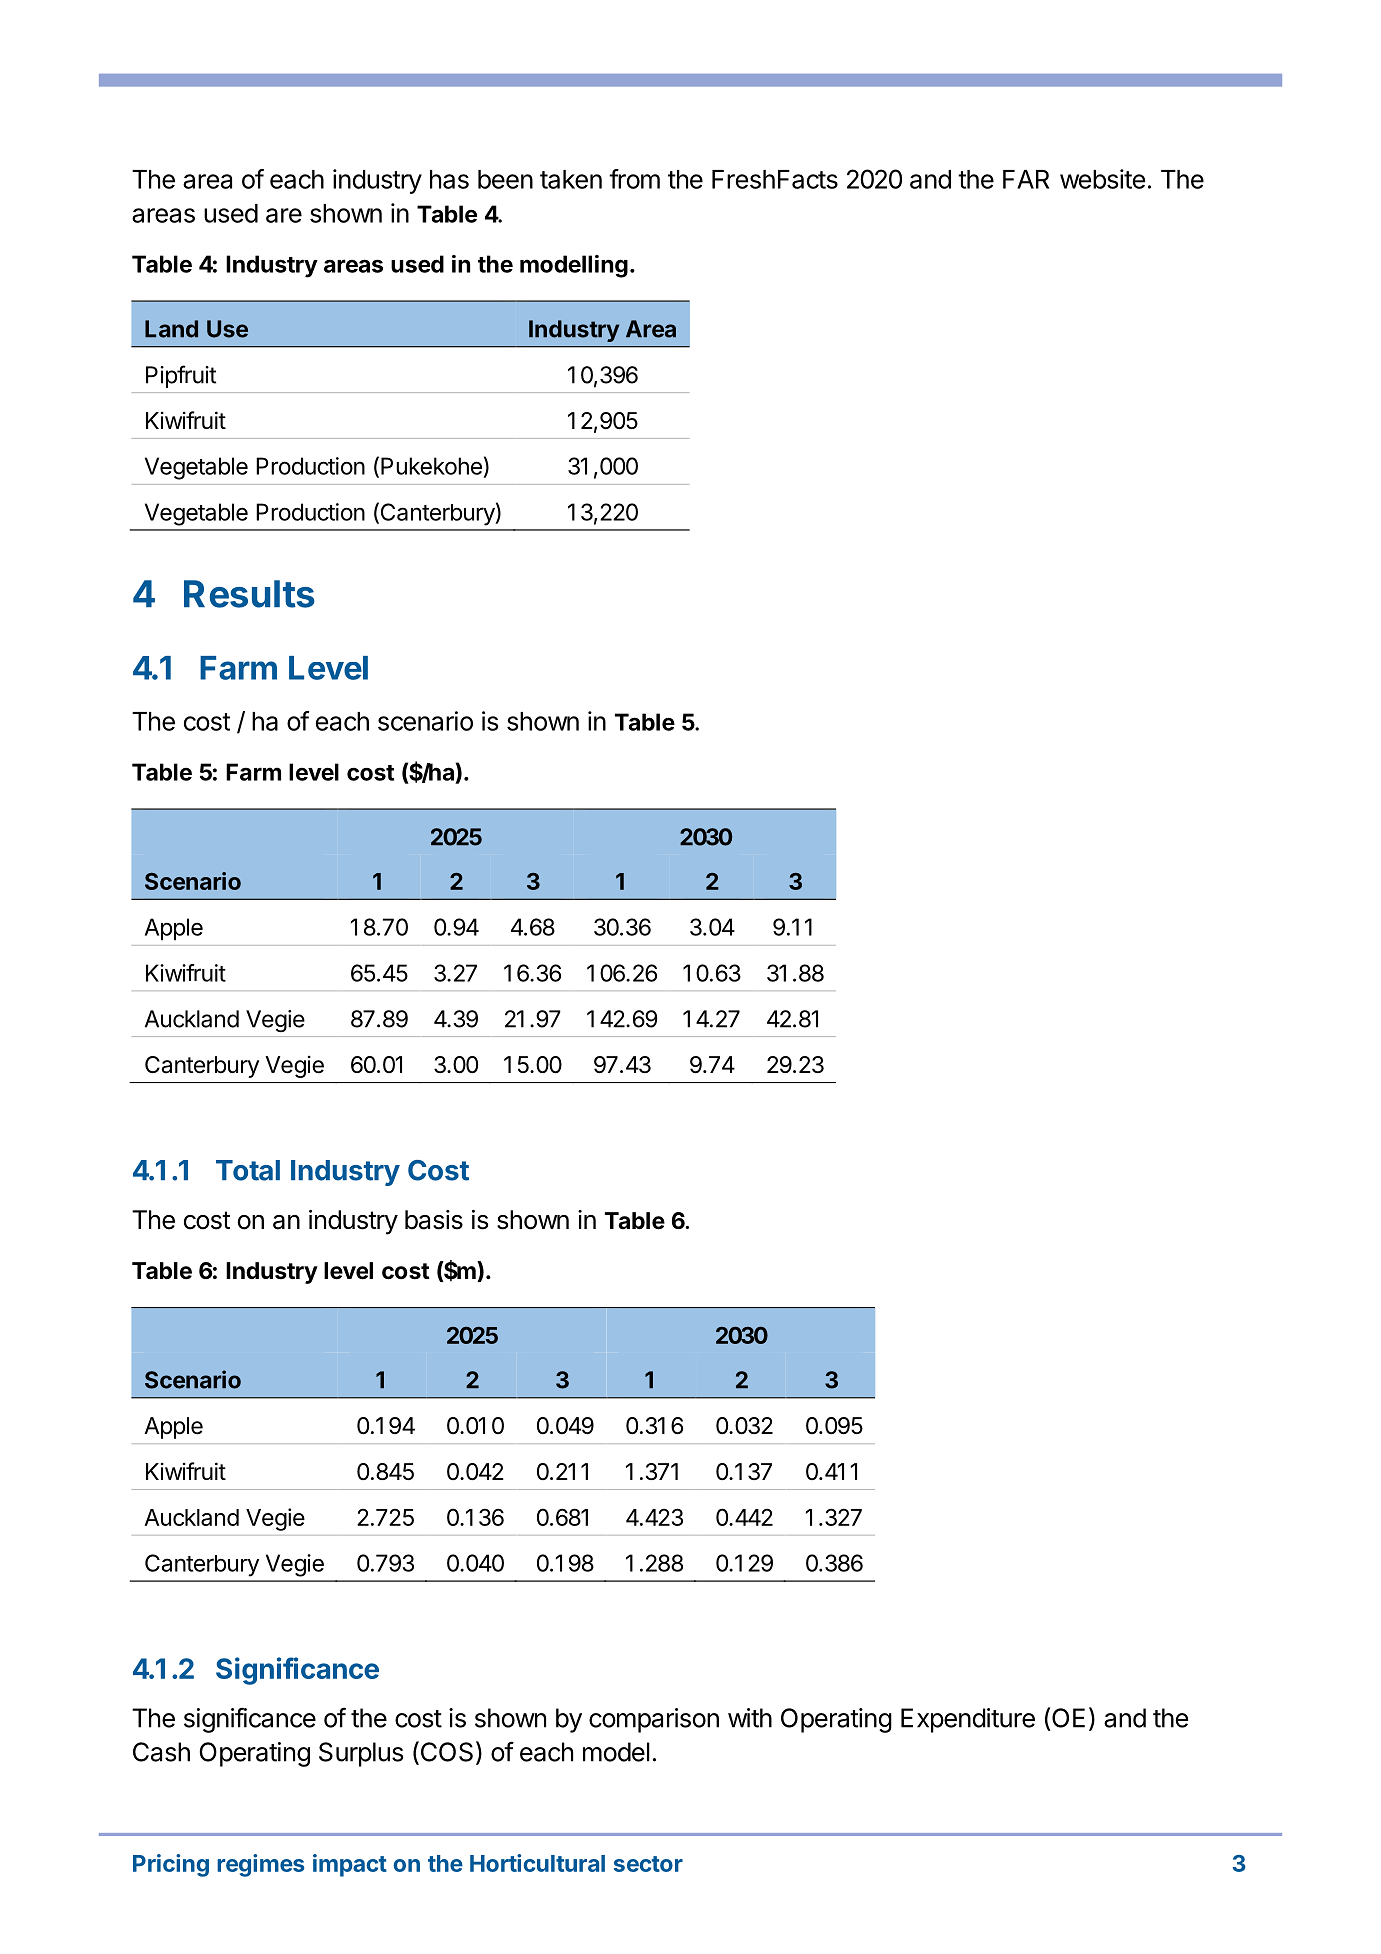  I want to click on with, so click(750, 1718).
